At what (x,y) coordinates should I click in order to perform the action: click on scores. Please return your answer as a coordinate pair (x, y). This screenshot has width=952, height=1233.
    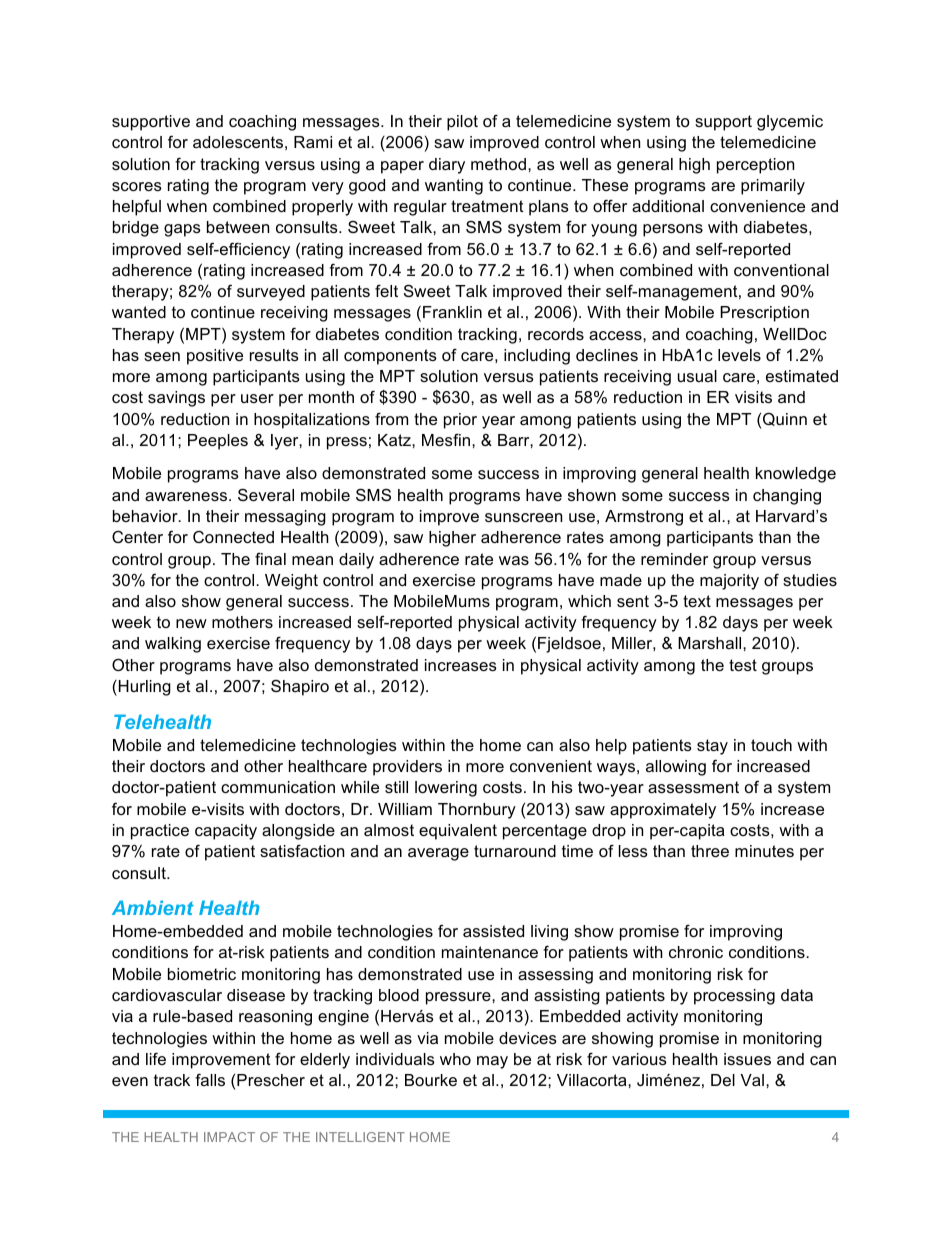
    Looking at the image, I should click on (137, 186).
